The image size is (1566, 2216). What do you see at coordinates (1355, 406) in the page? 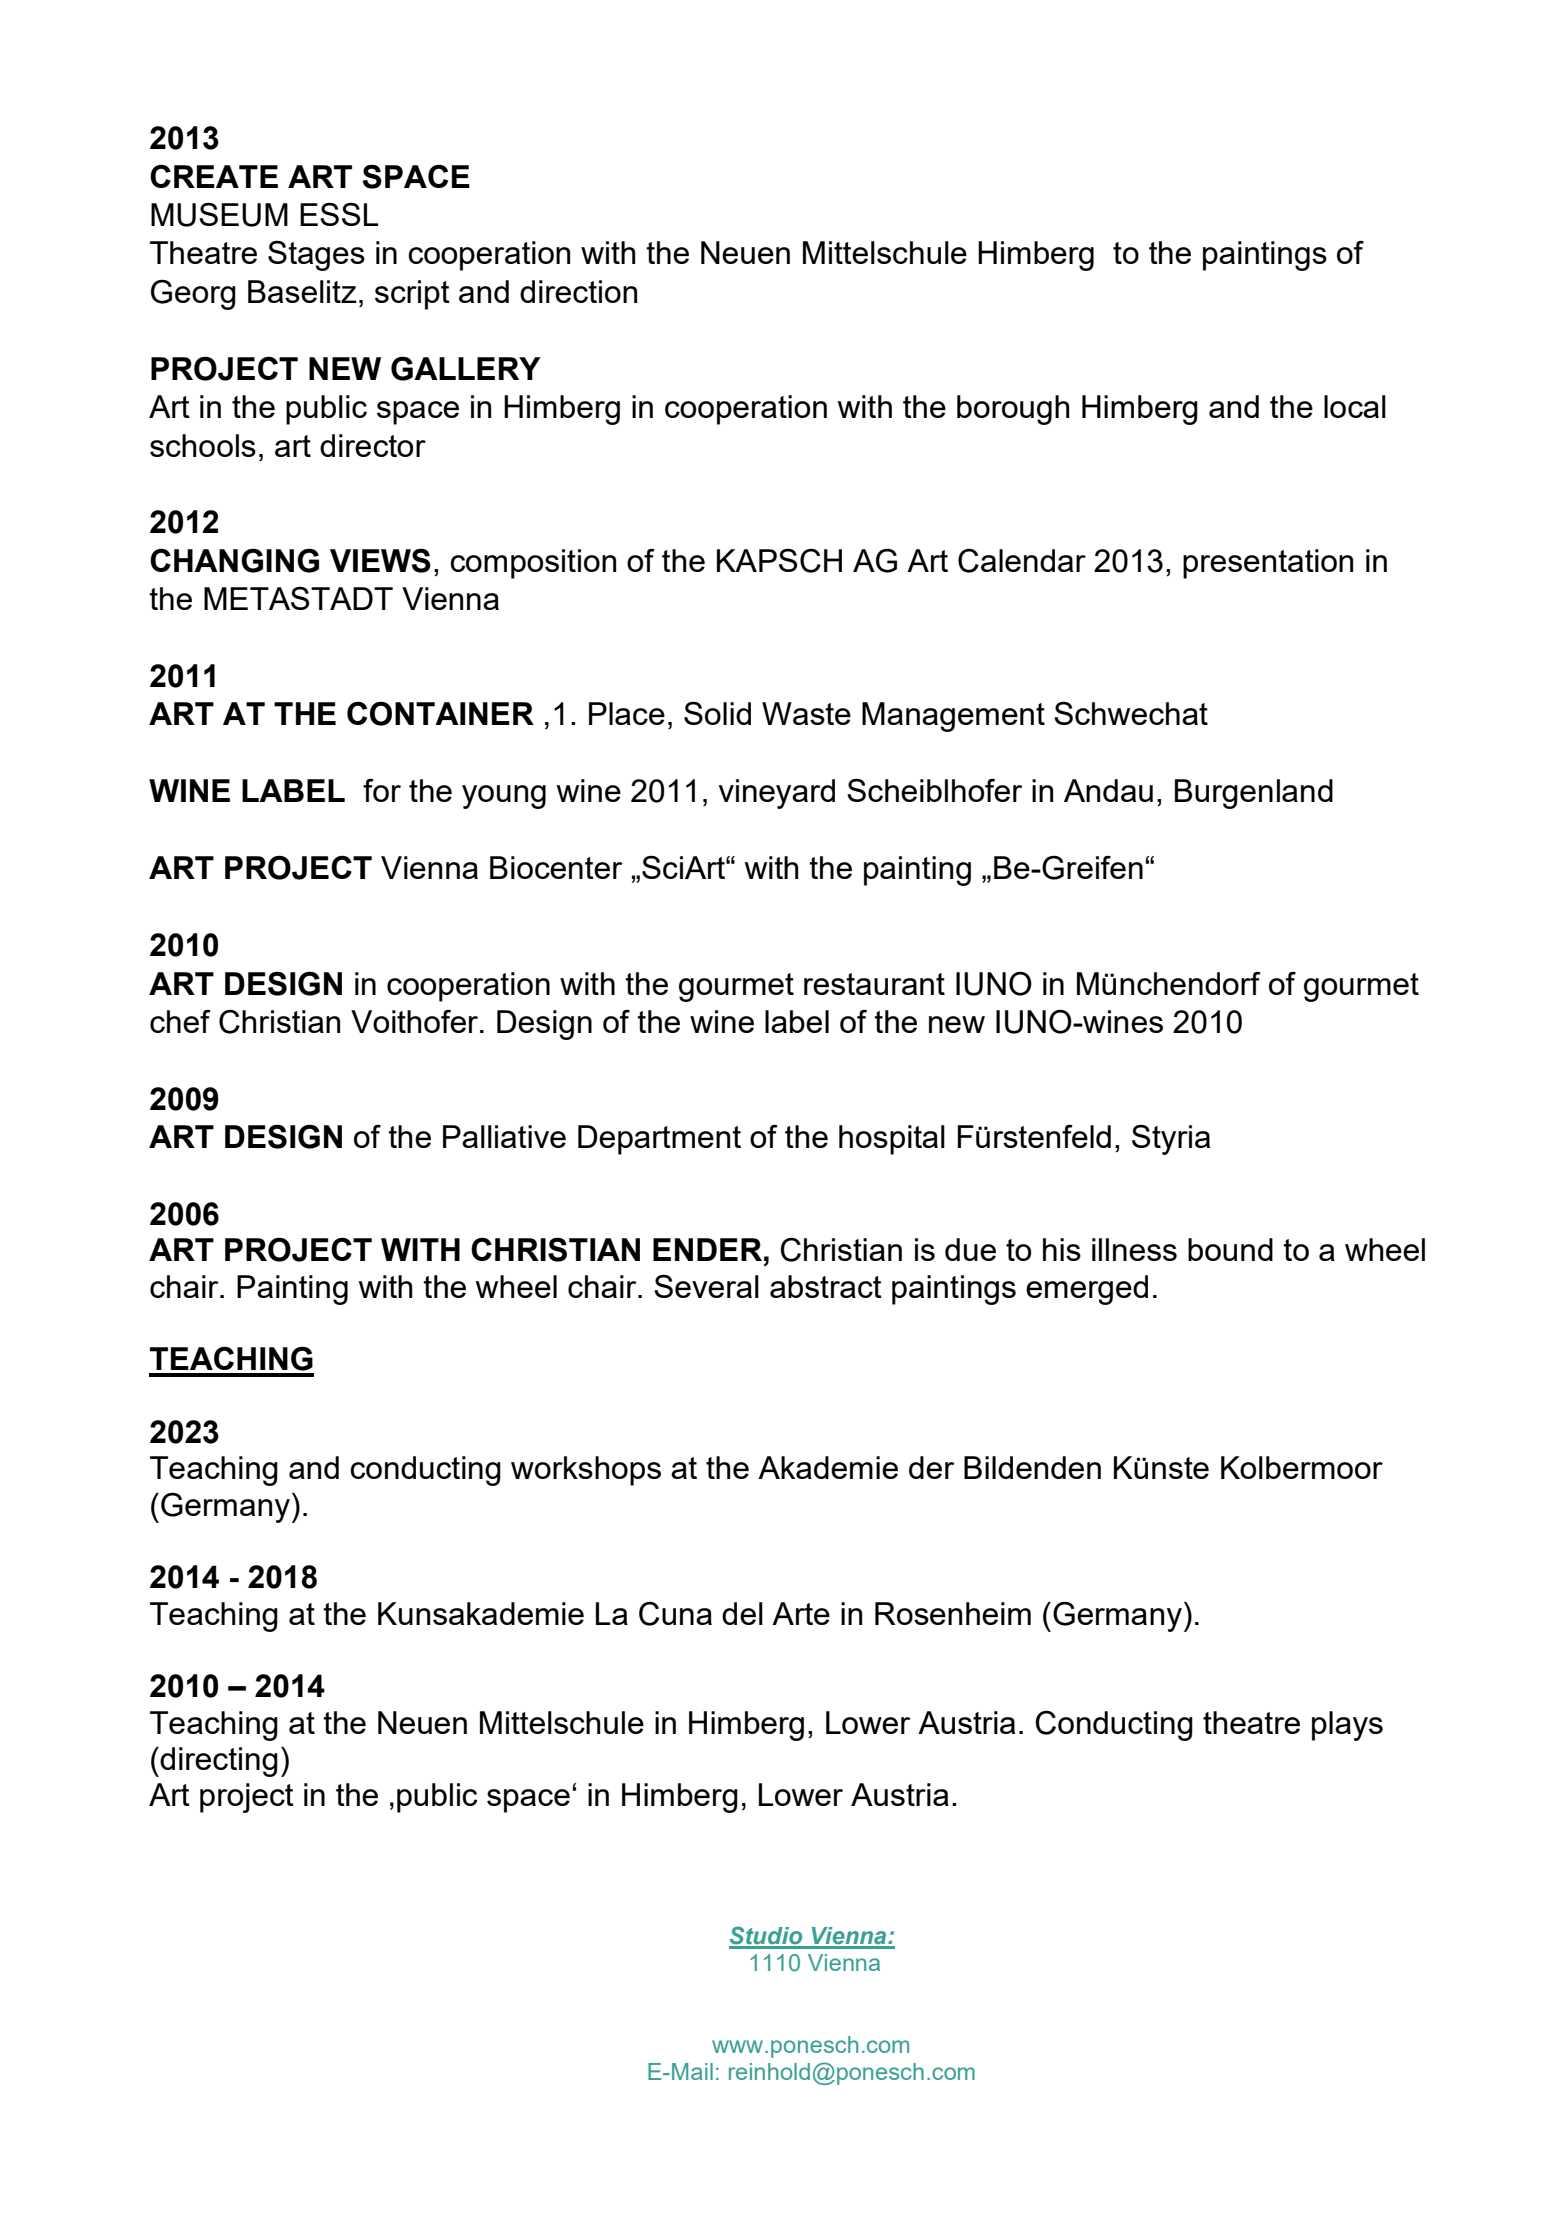
I see `local` at bounding box center [1355, 406].
